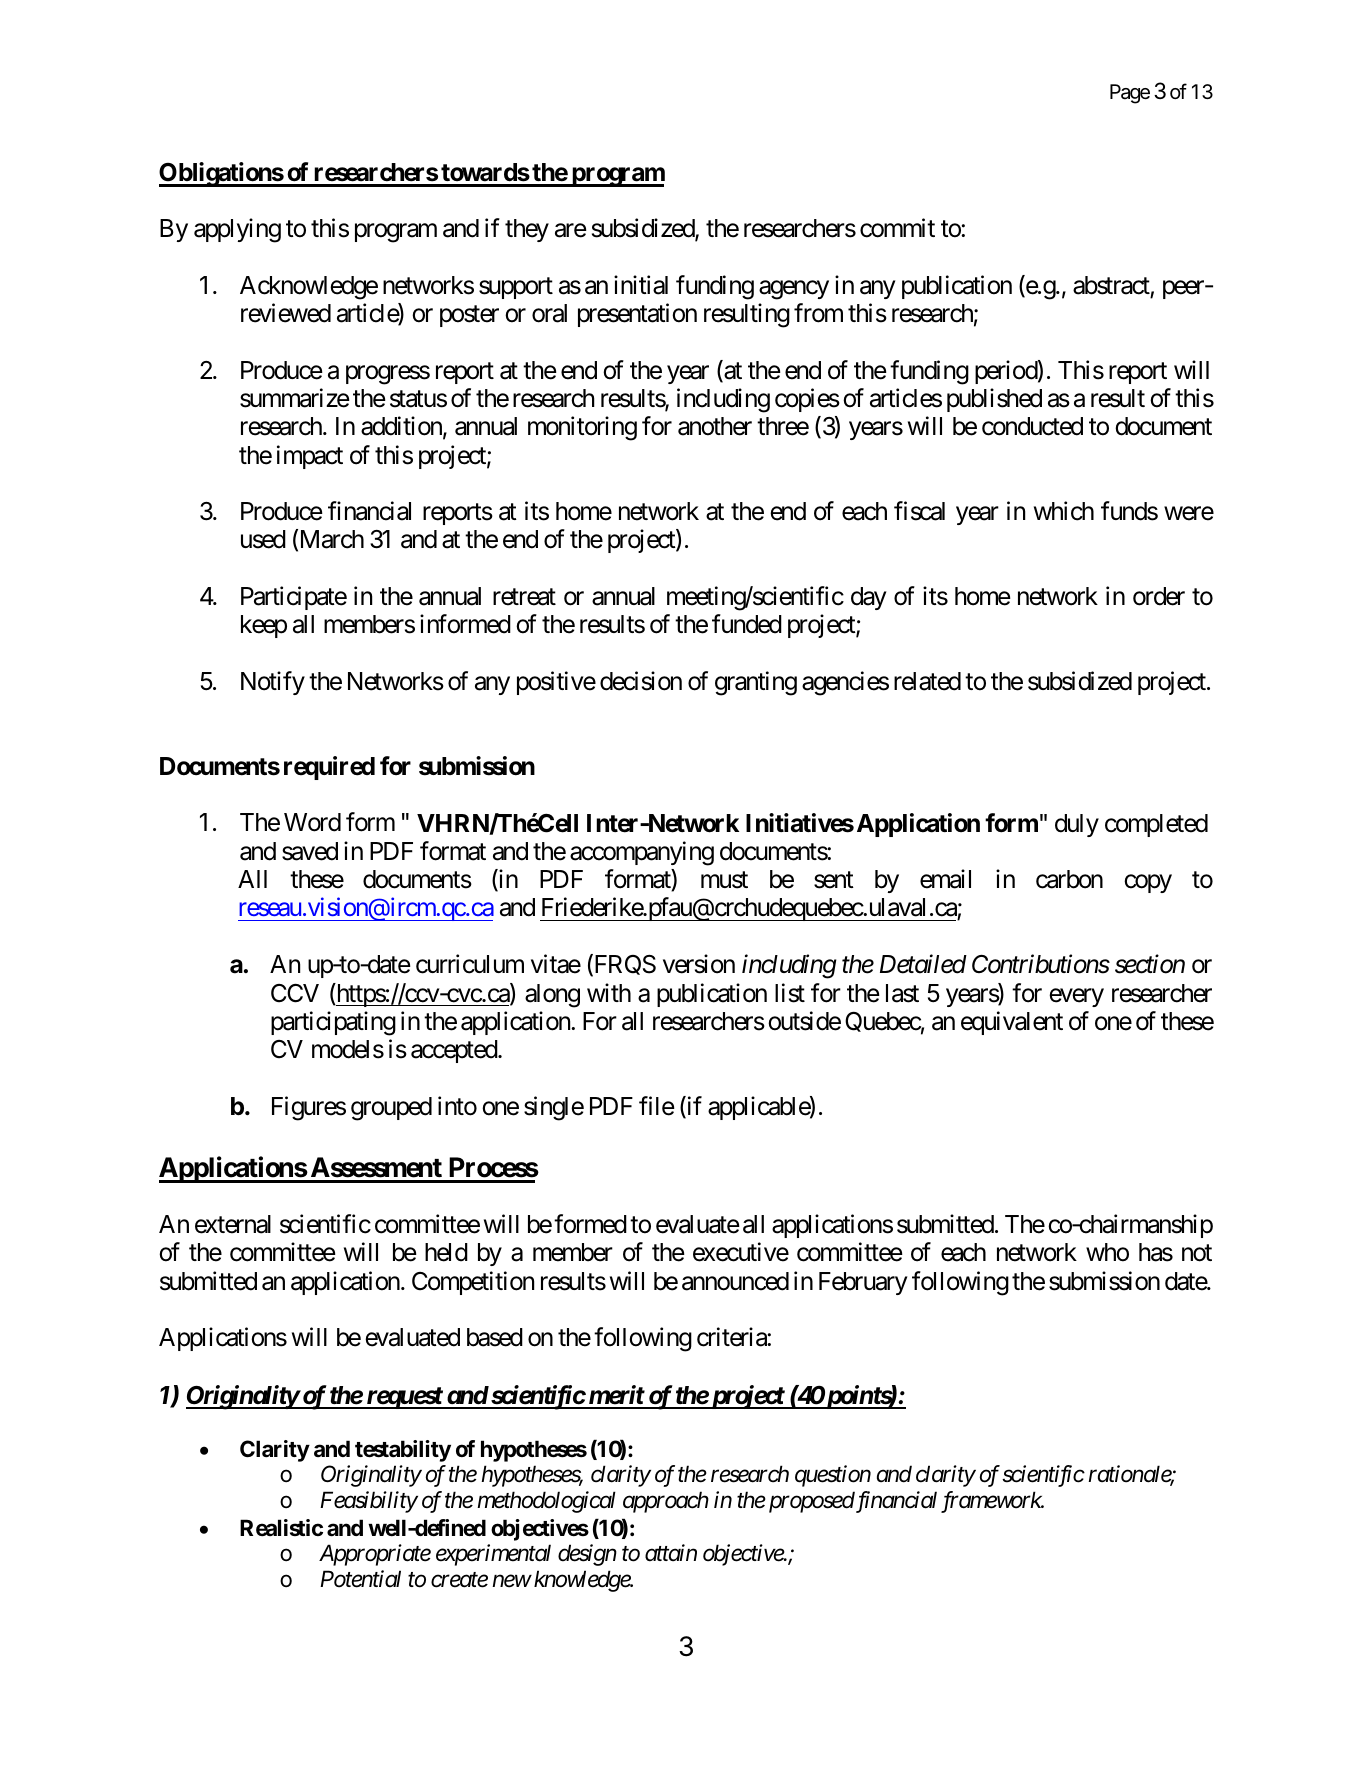  I want to click on single, so click(554, 1108).
